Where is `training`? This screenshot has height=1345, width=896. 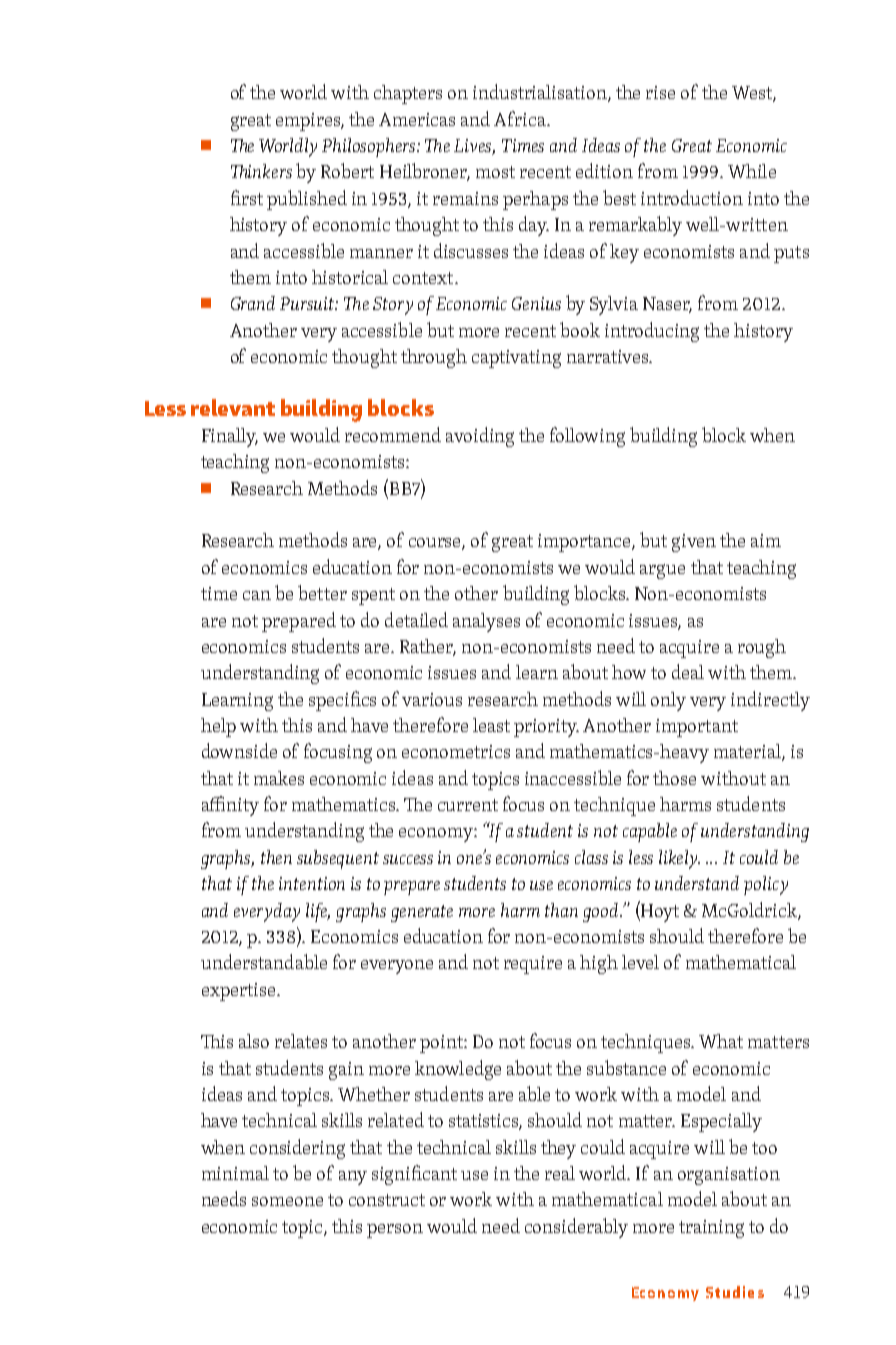
training is located at coordinates (711, 1229).
